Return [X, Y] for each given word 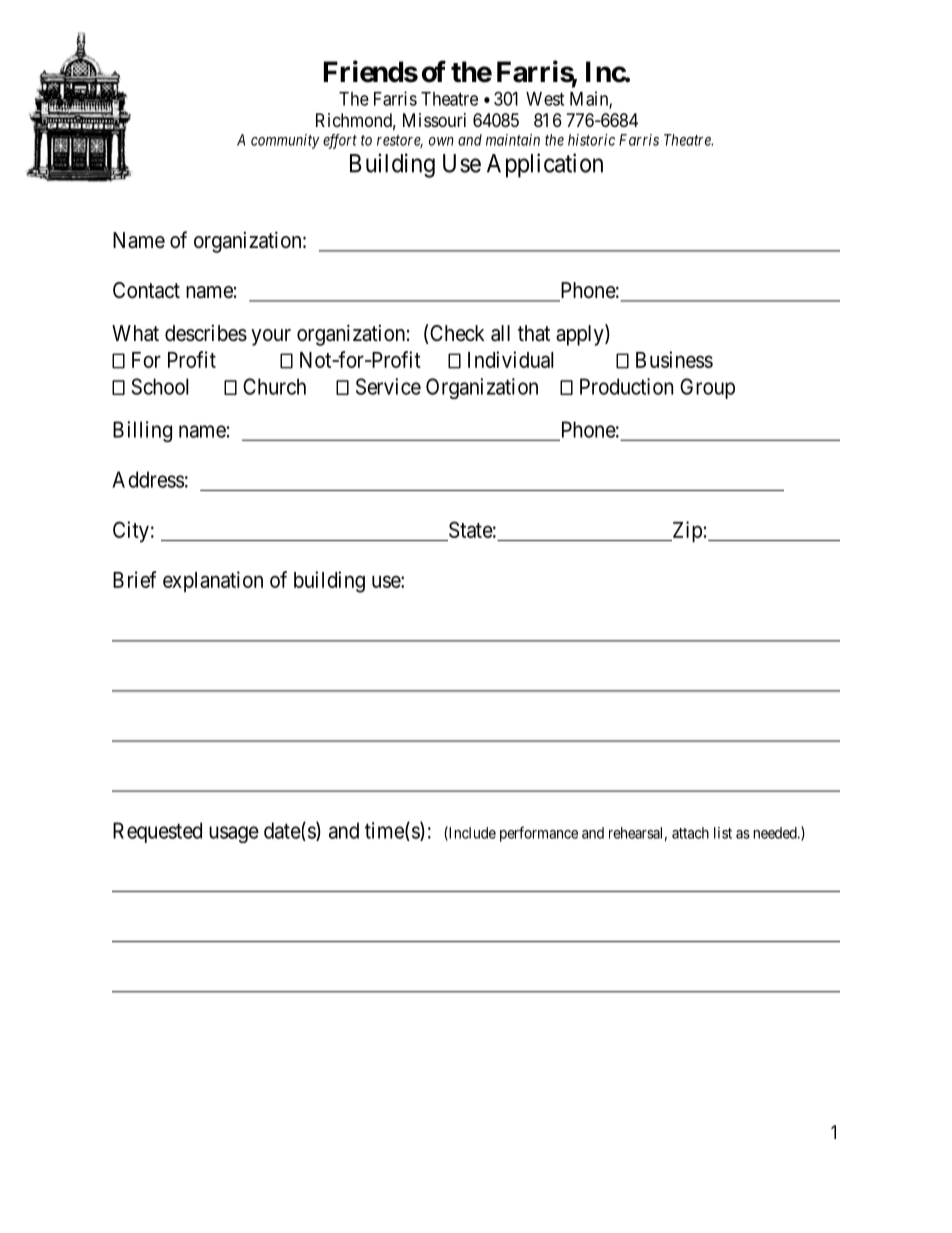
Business [674, 359]
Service [388, 386]
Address [148, 479]
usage [234, 834]
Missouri [434, 120]
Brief [134, 579]
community [285, 141]
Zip [686, 531]
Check [456, 334]
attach [690, 833]
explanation [213, 581]
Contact [146, 290]
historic [591, 140]
